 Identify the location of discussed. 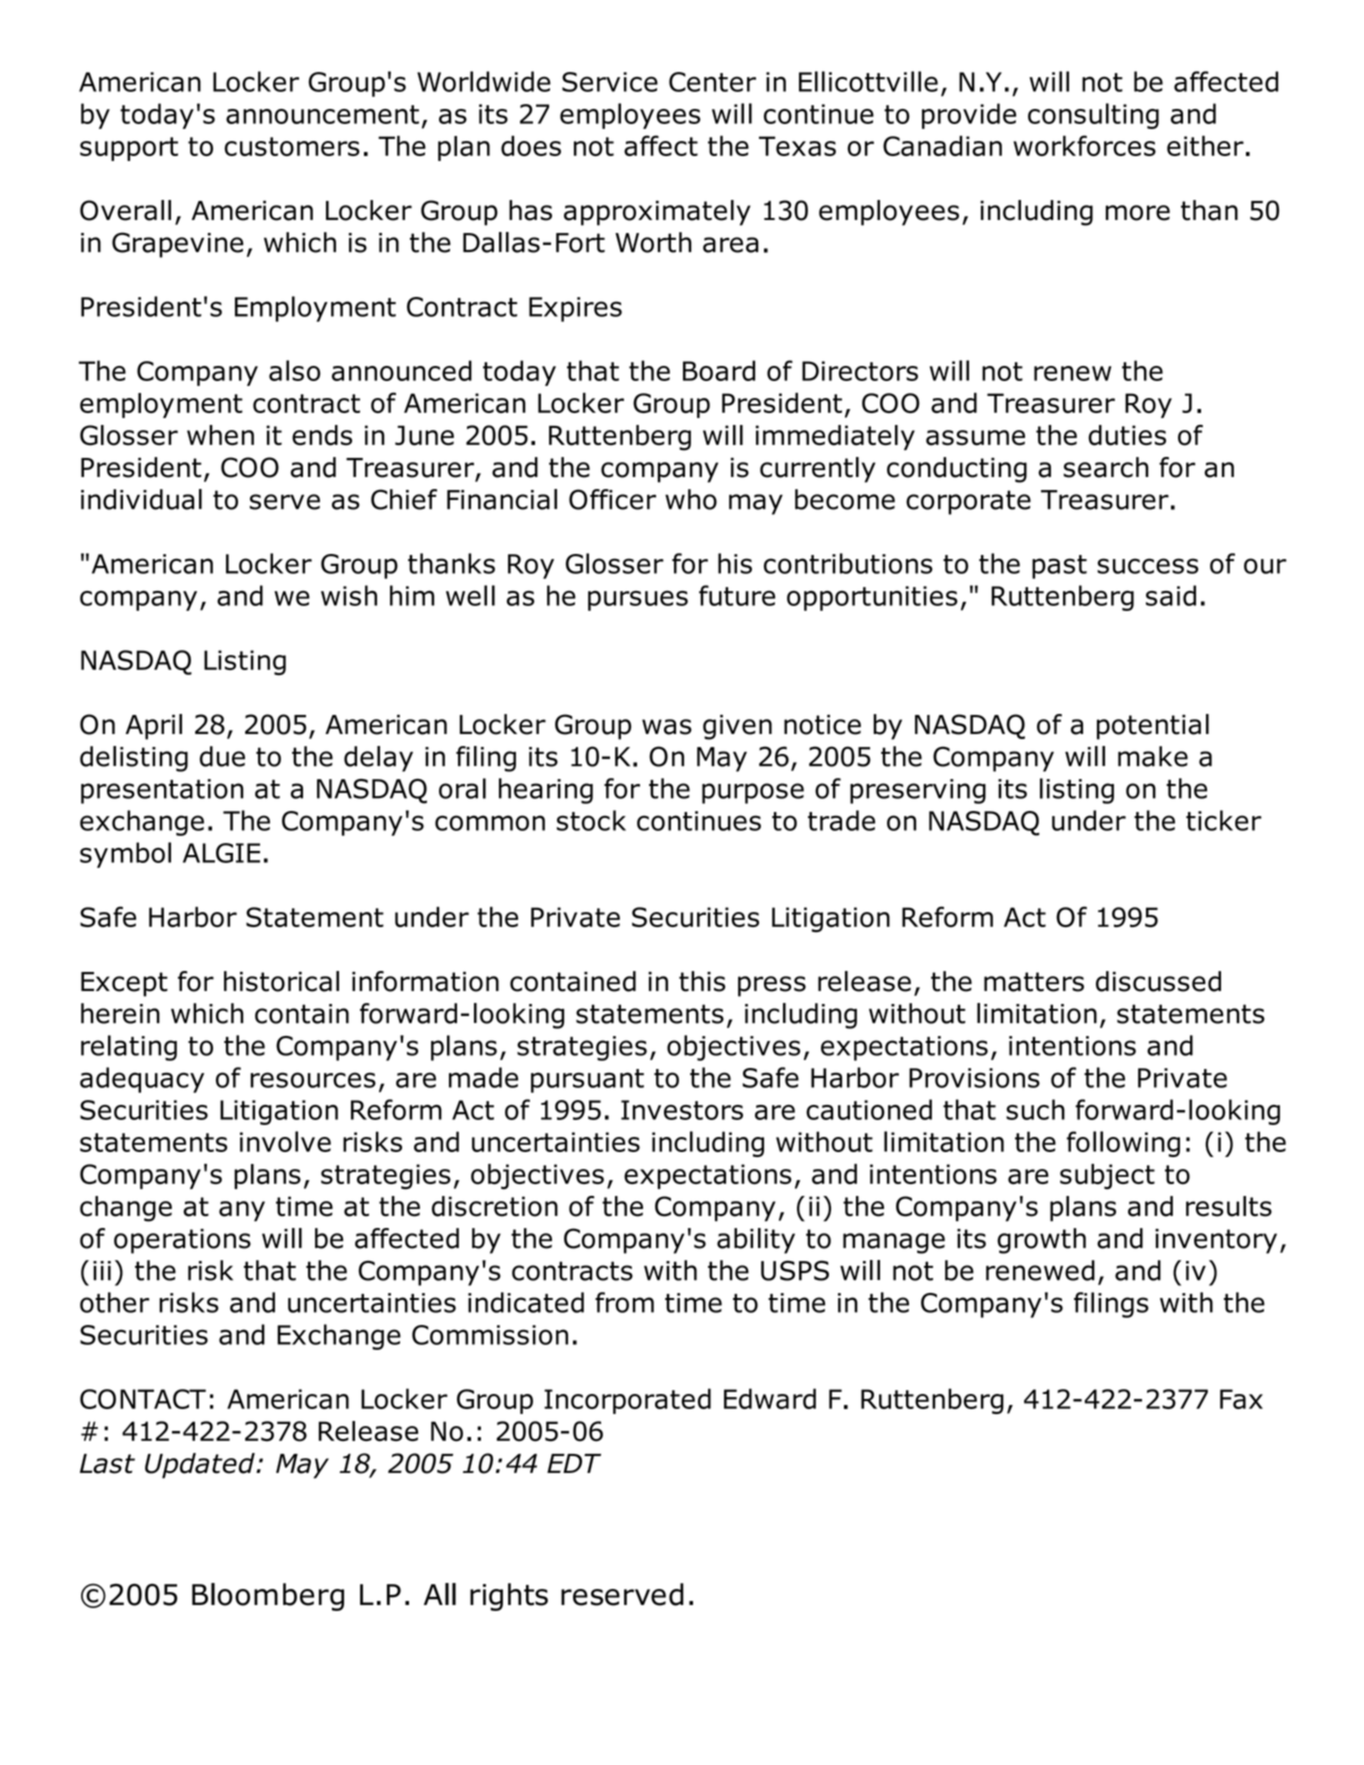
(1158, 981).
